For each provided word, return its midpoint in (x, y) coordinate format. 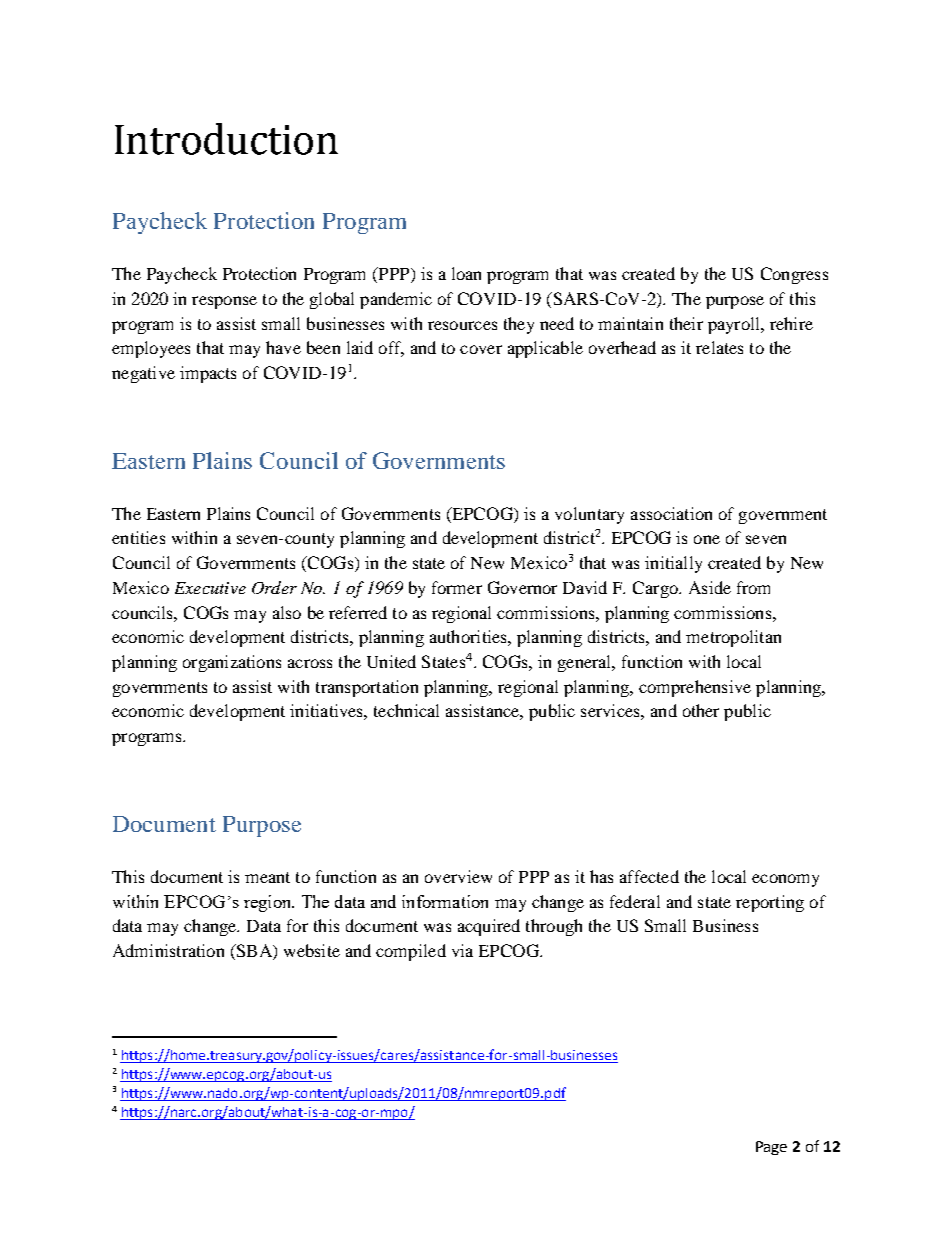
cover (481, 349)
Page (771, 1148)
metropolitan (733, 638)
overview (458, 876)
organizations (232, 663)
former (457, 587)
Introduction (226, 139)
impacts (208, 374)
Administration (168, 950)
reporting (770, 903)
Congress (794, 275)
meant (267, 877)
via (462, 950)
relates (719, 347)
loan (466, 273)
